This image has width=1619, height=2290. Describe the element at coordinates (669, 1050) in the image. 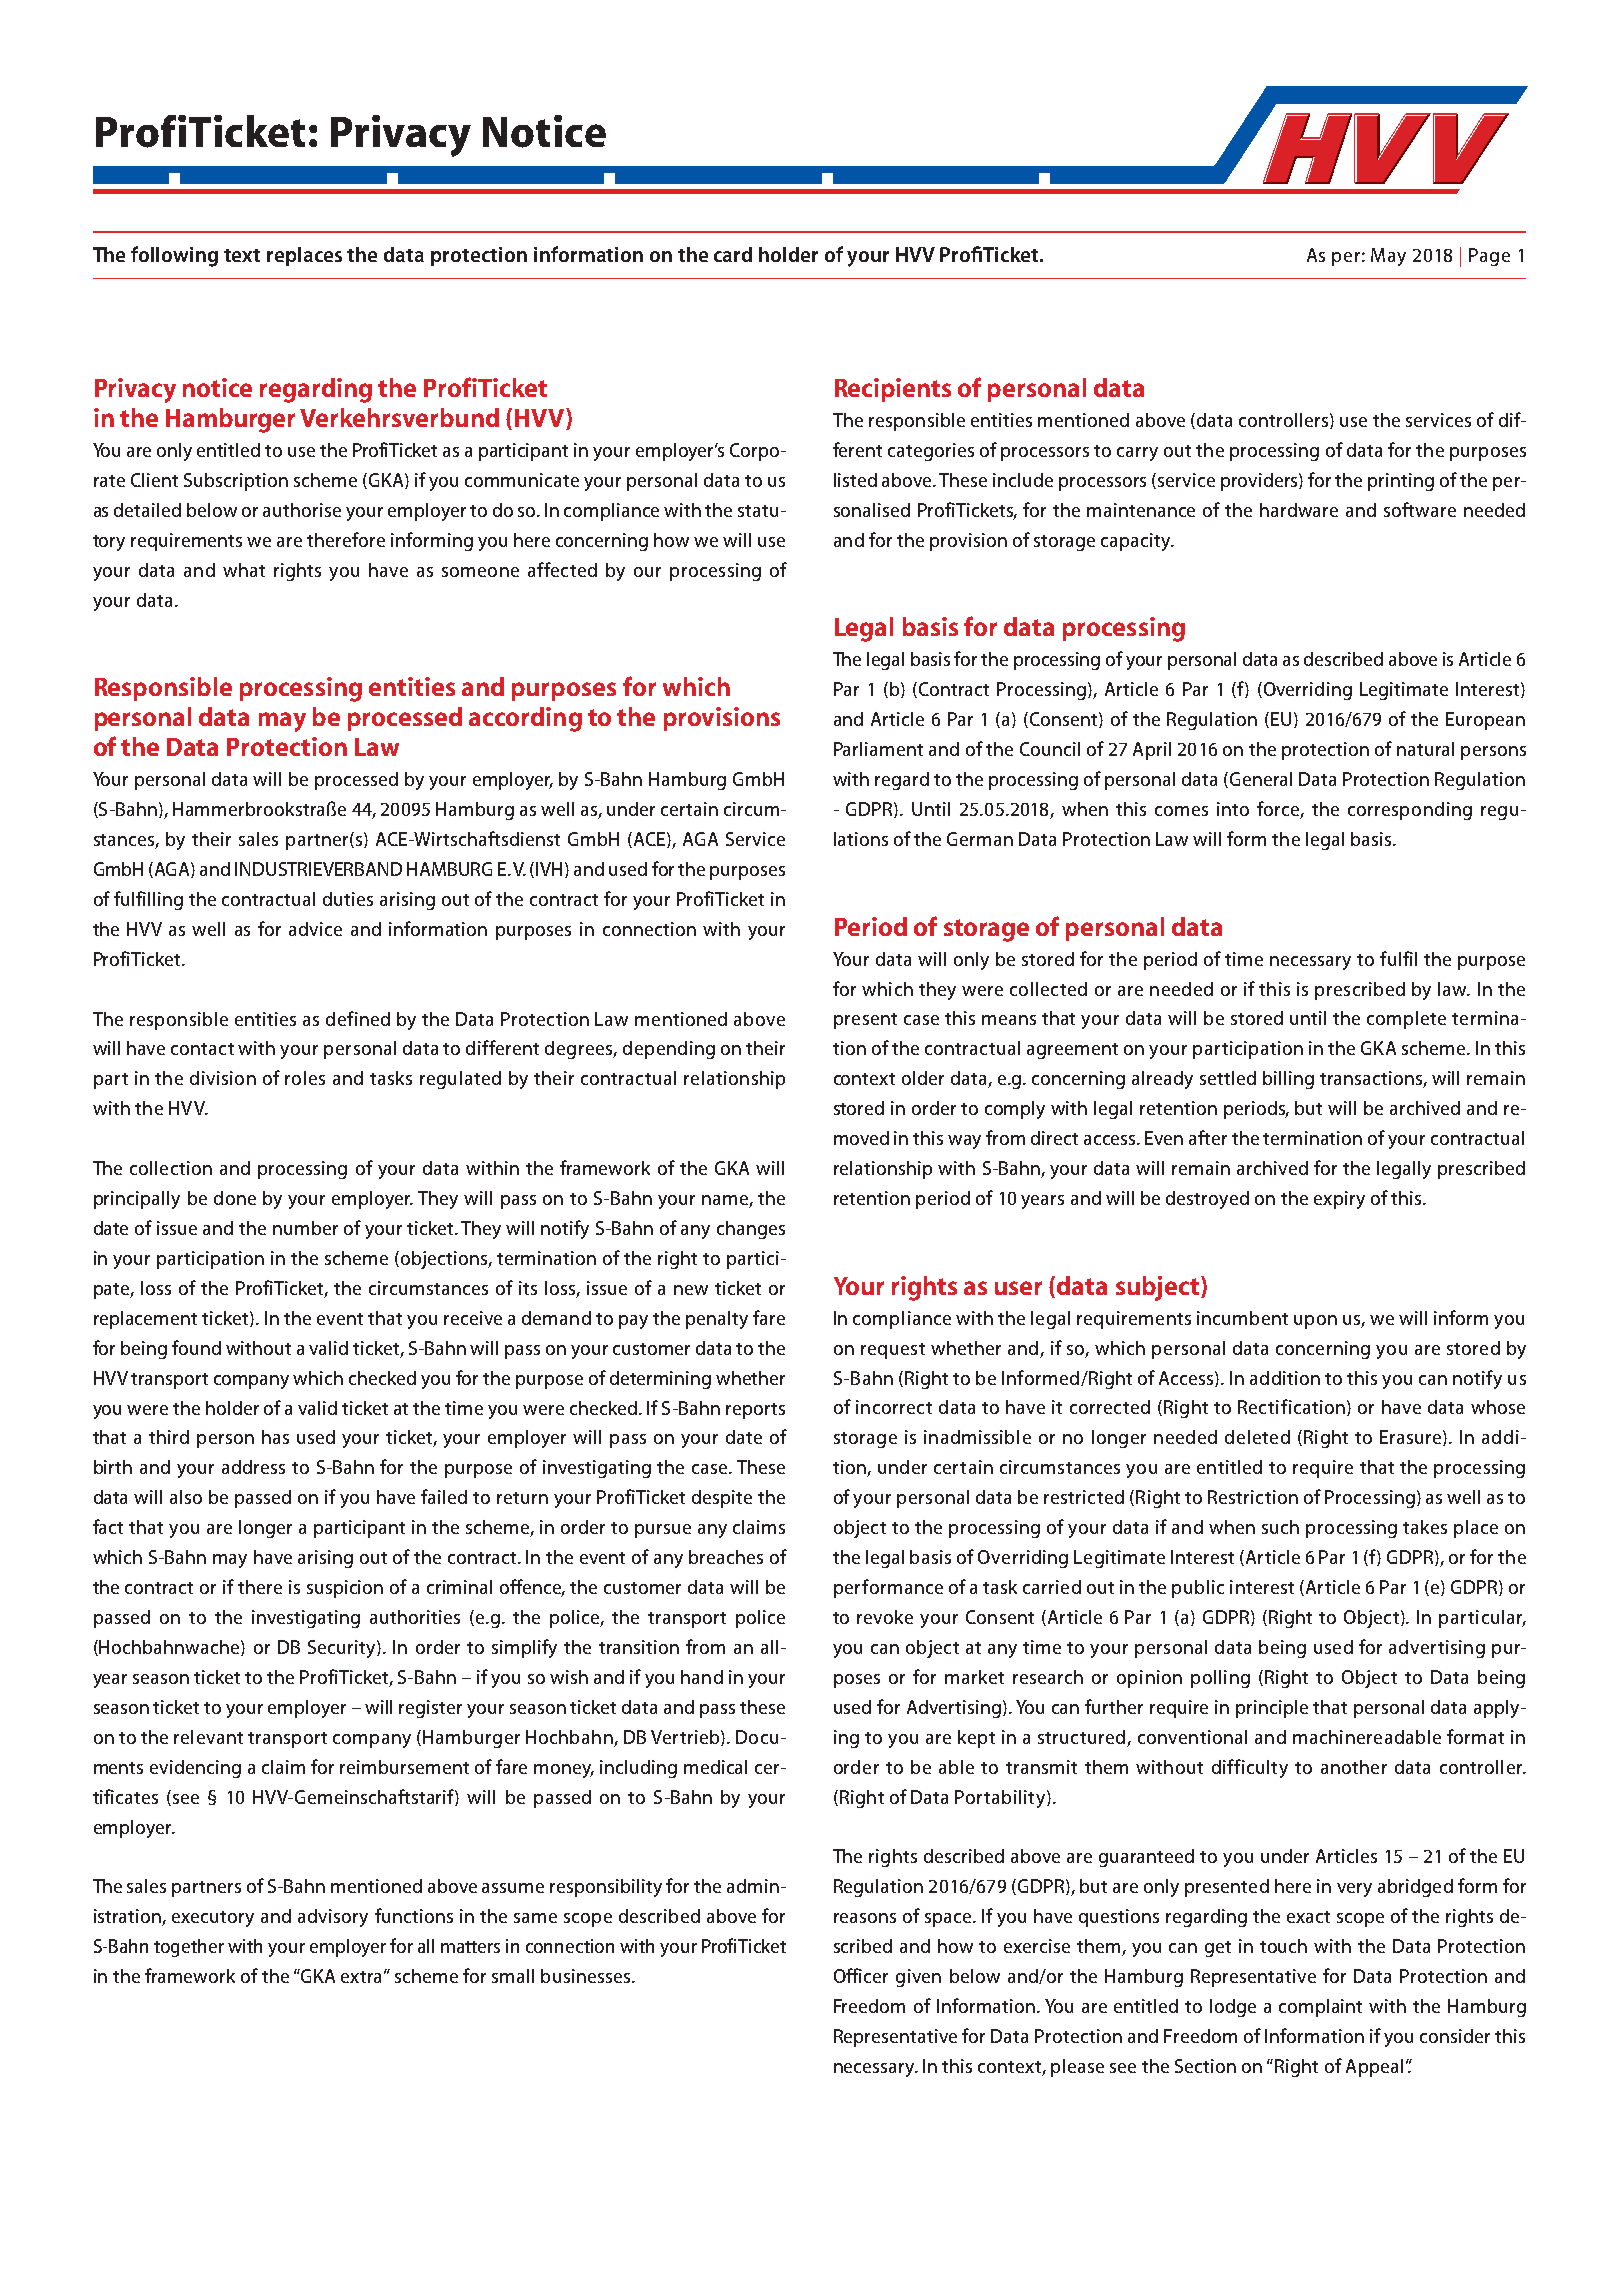

I see `depending` at that location.
